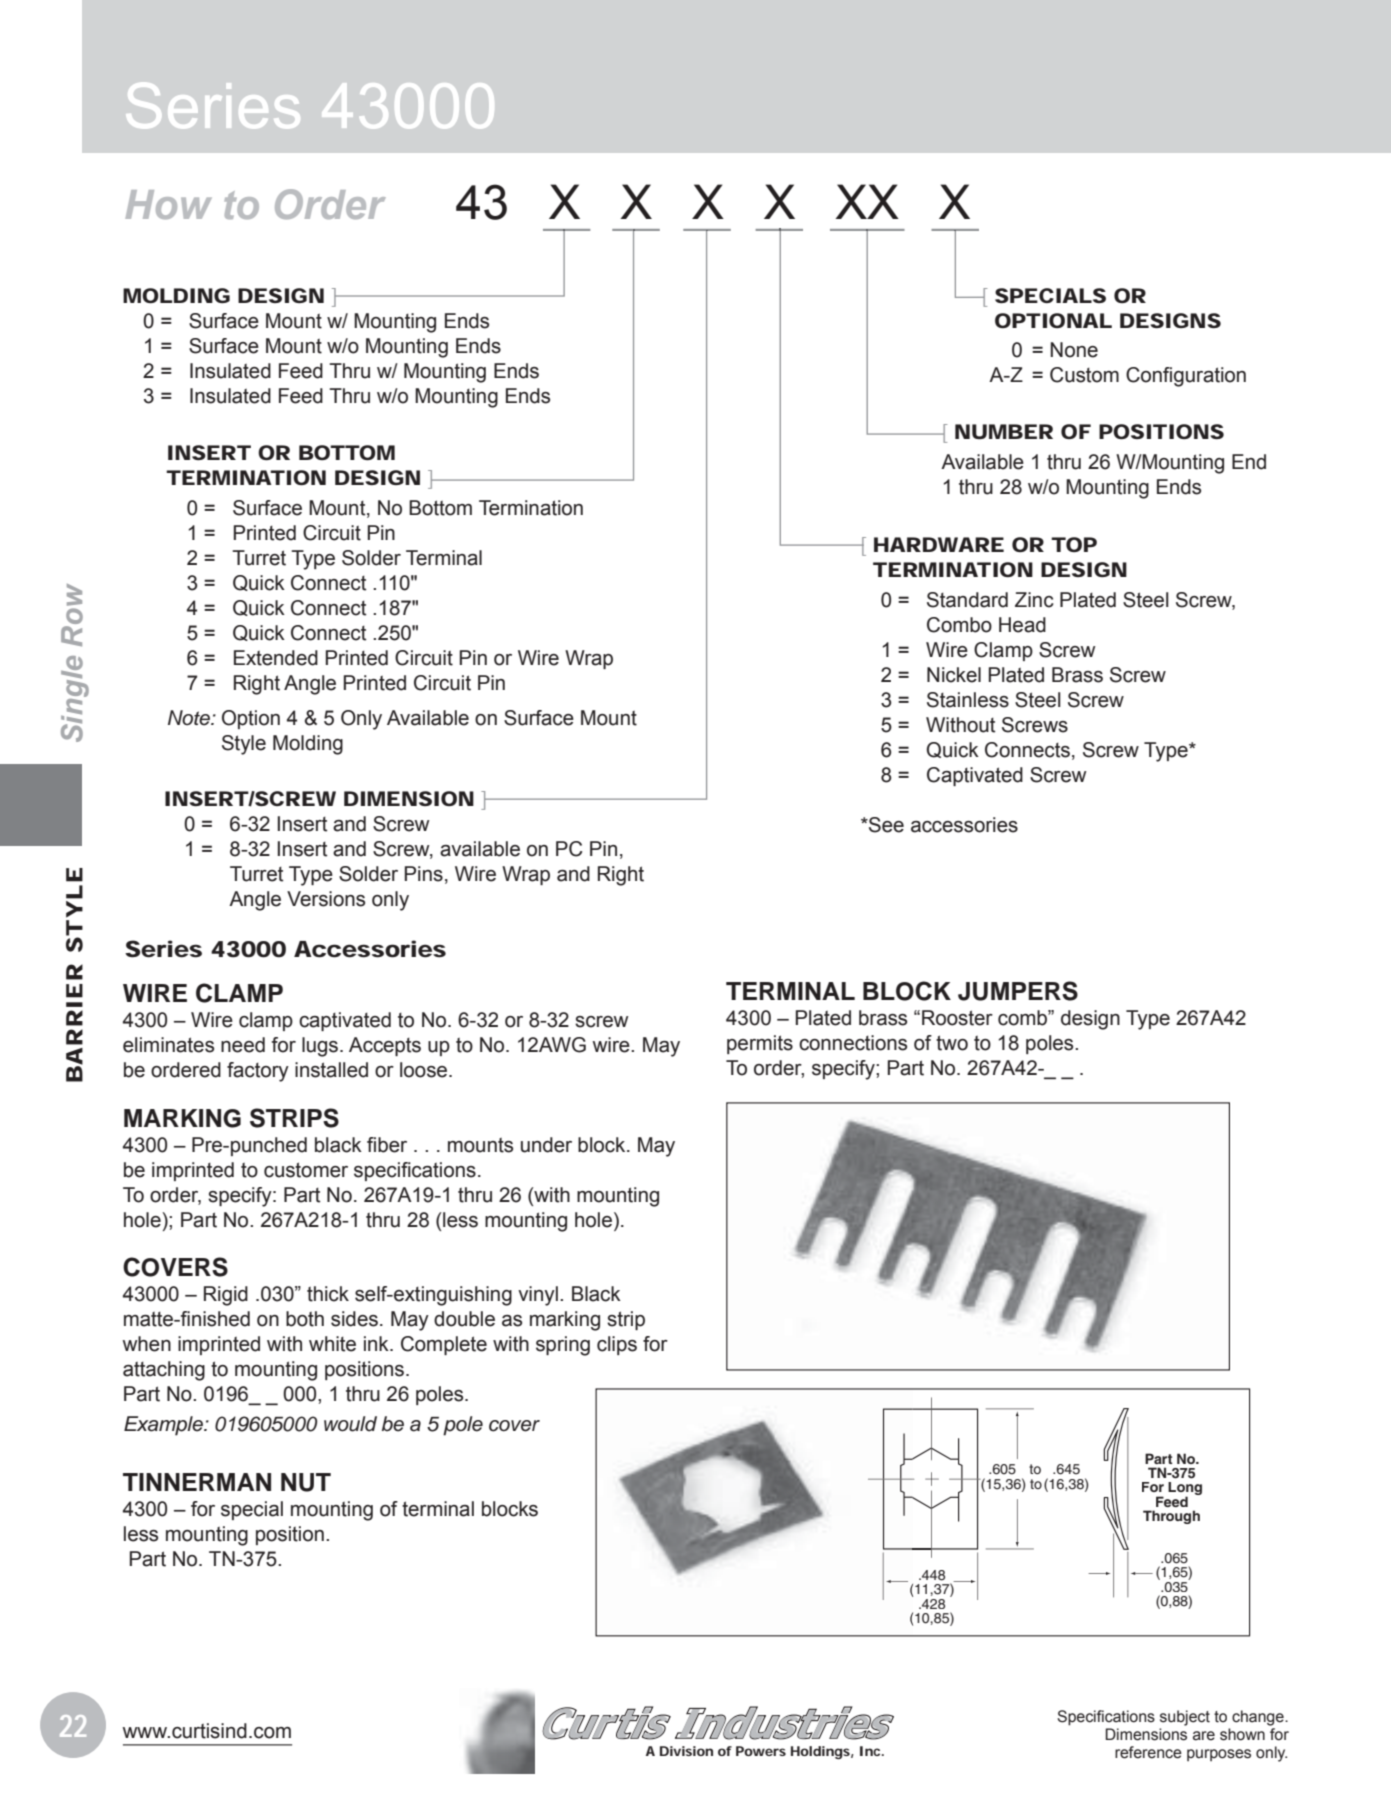 Image resolution: width=1391 pixels, height=1800 pixels. What do you see at coordinates (1022, 625) in the page?
I see `Head` at bounding box center [1022, 625].
